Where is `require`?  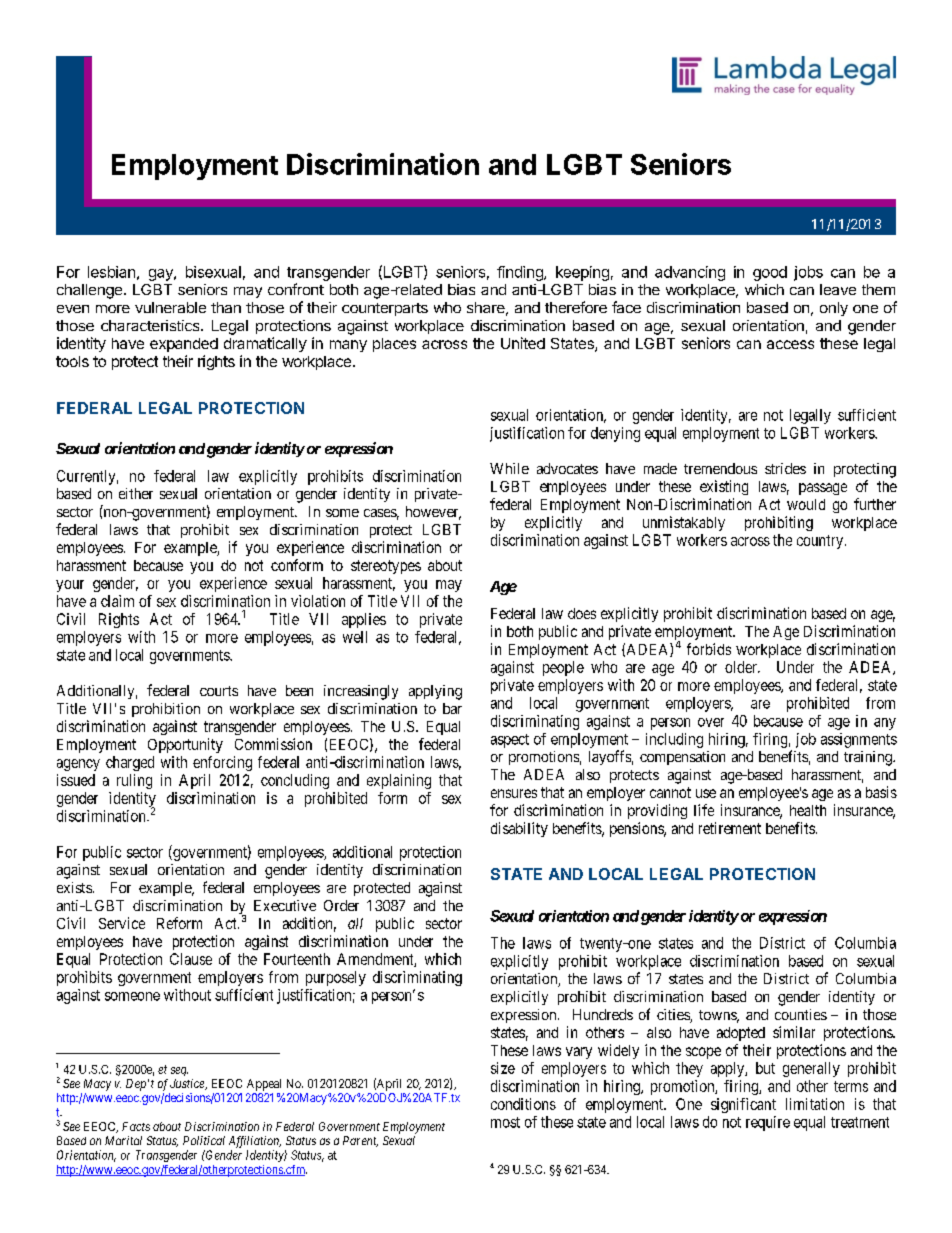 require is located at coordinates (768, 1123).
